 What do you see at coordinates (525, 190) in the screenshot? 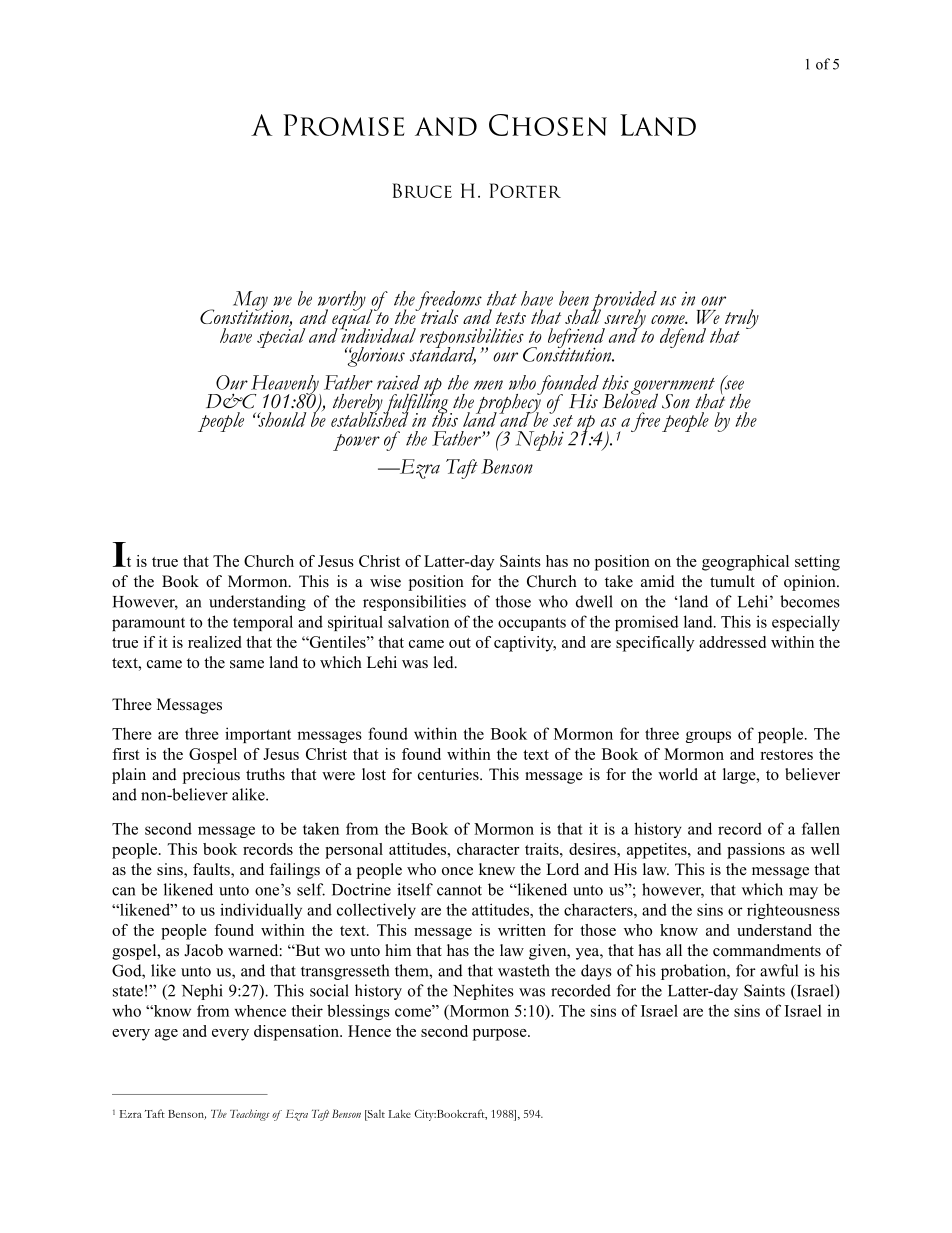
I see `Porter` at bounding box center [525, 190].
